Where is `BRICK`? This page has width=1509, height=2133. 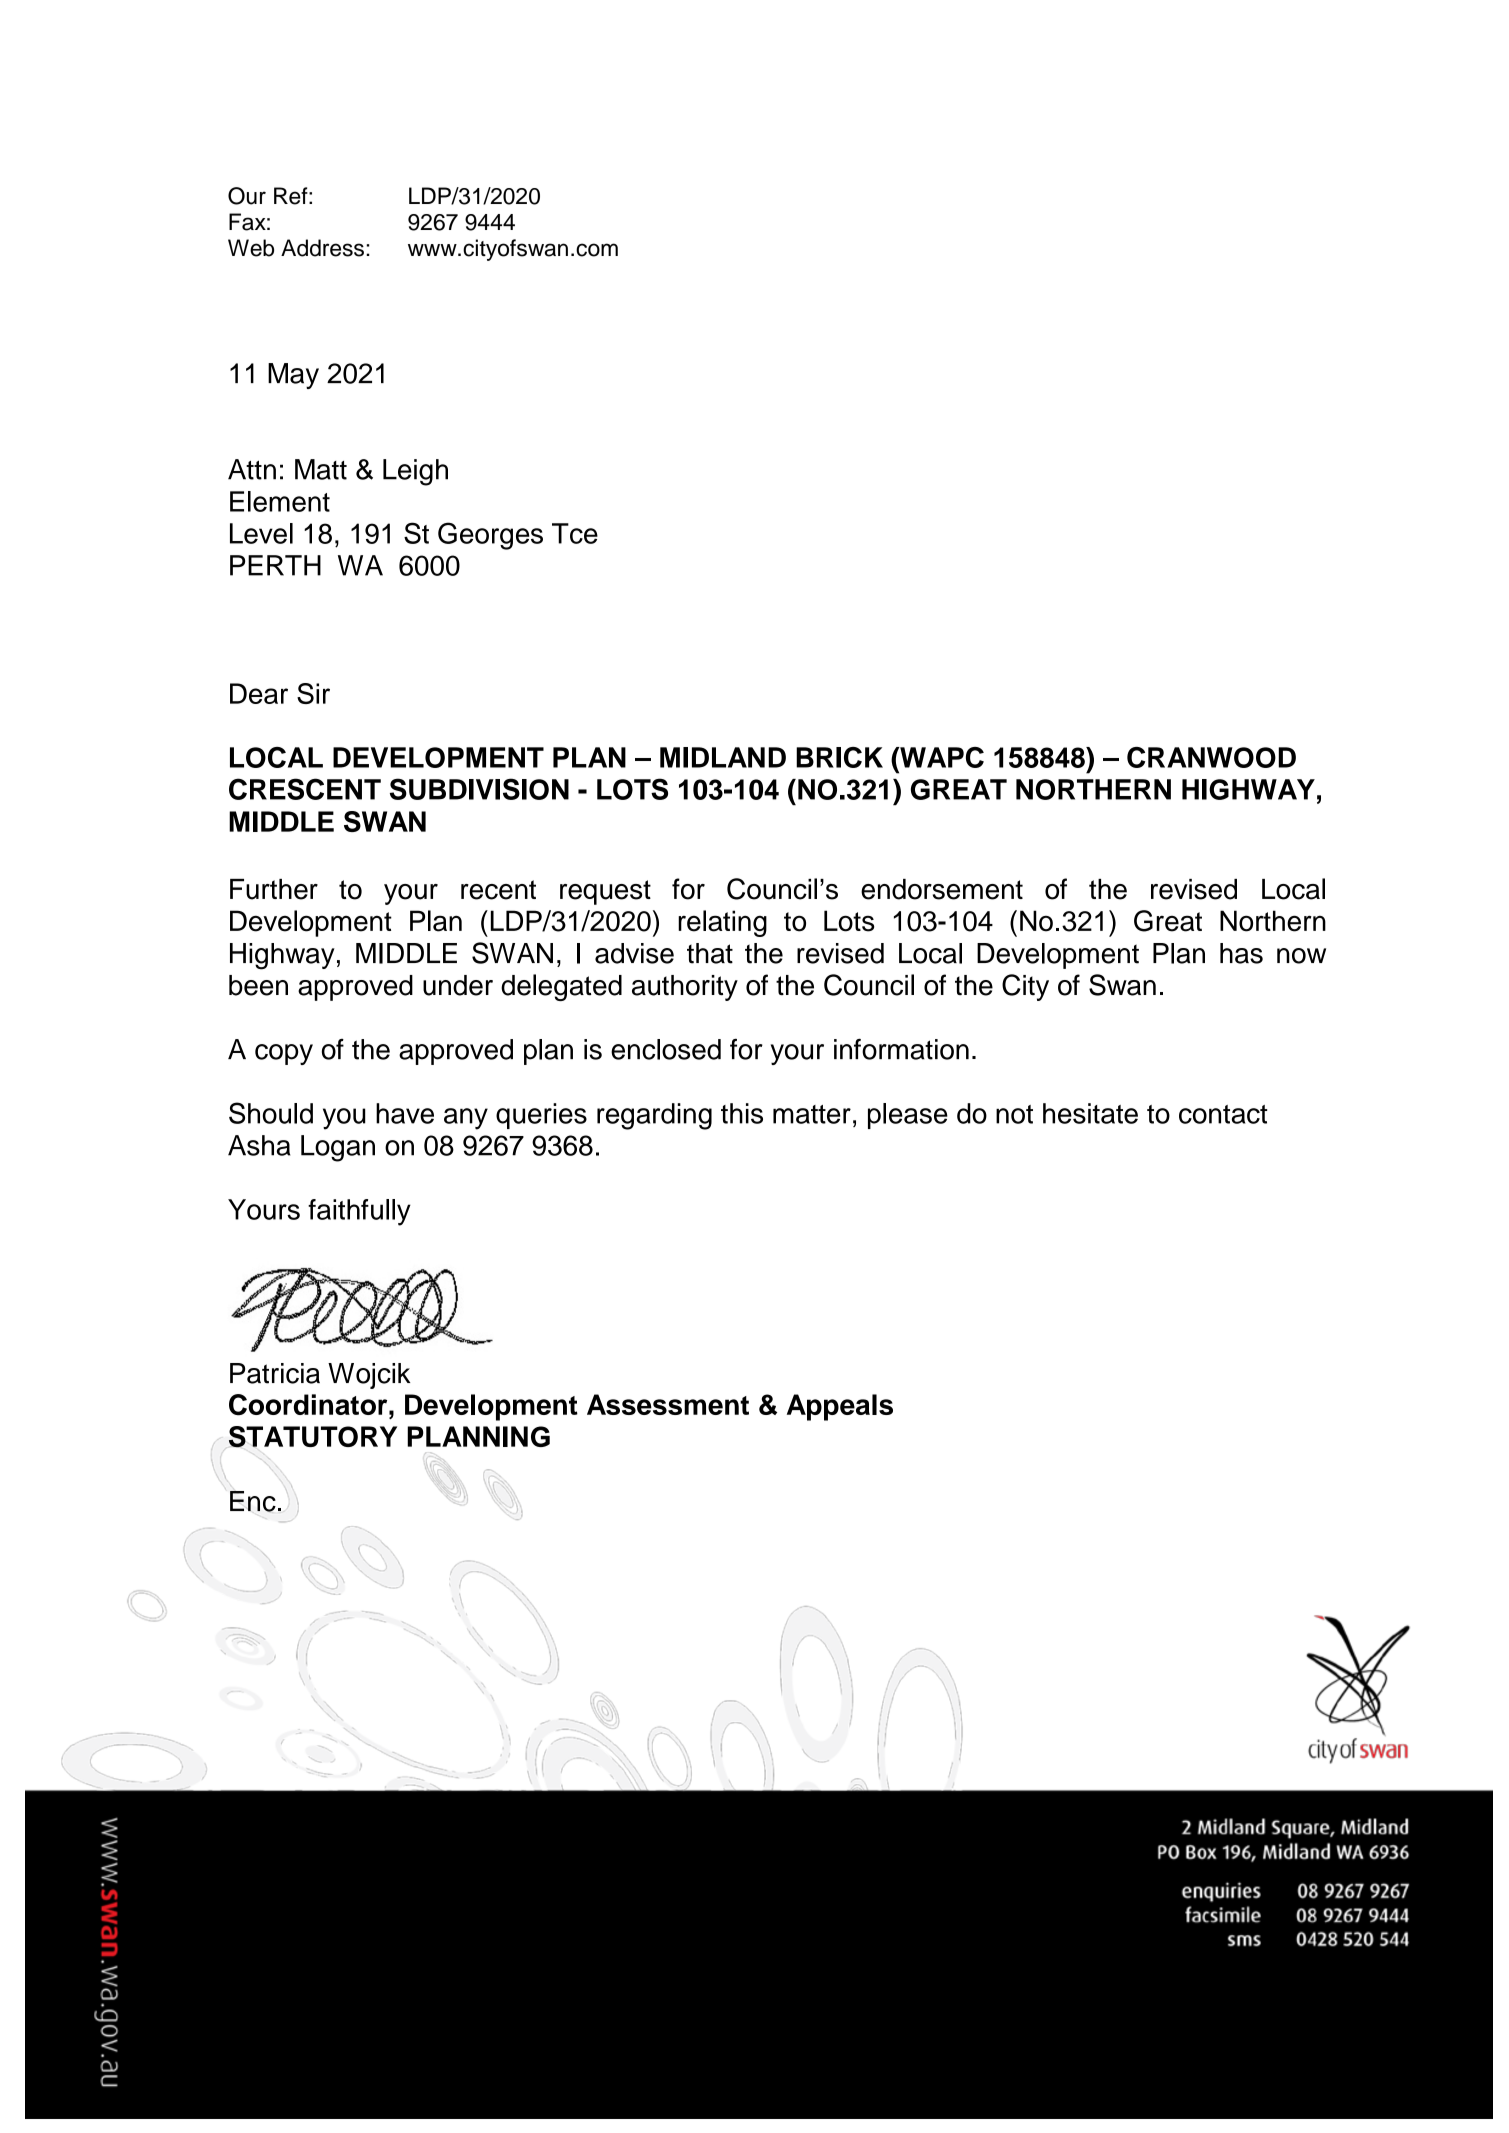
BRICK is located at coordinates (839, 757).
